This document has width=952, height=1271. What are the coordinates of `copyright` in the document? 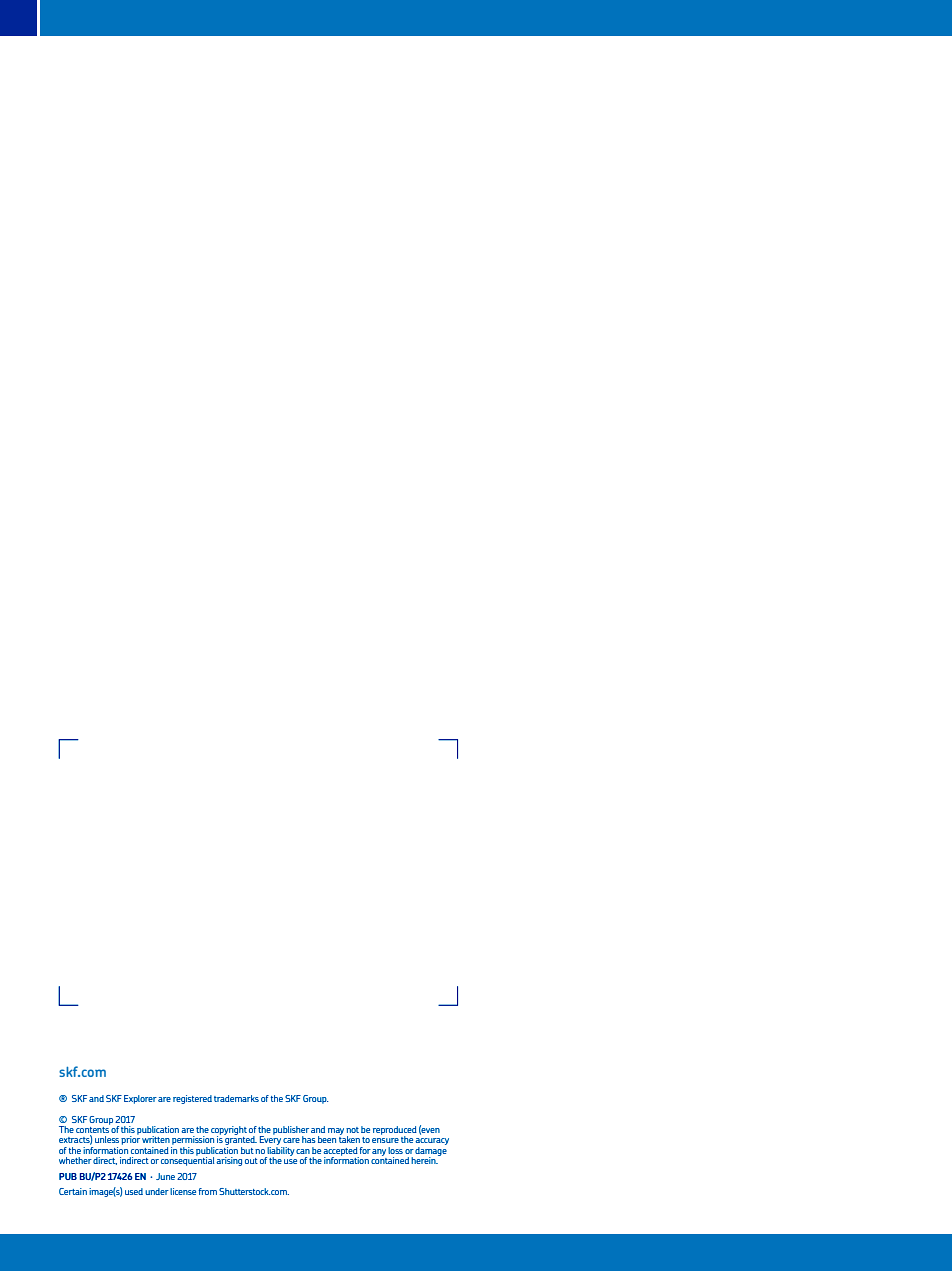 It's located at (229, 1131).
